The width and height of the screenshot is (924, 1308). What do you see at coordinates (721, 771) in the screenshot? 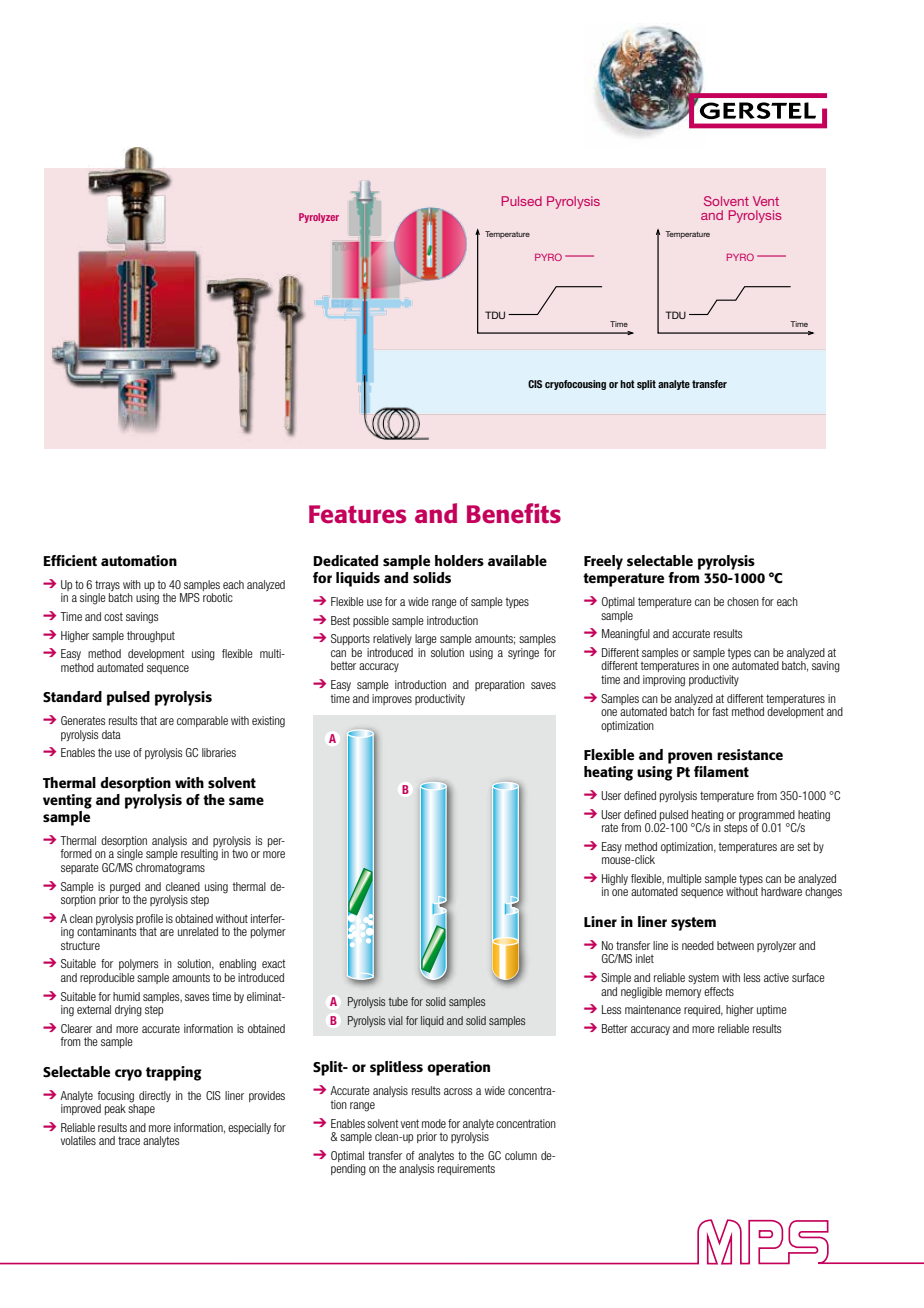
I see `filament` at bounding box center [721, 771].
